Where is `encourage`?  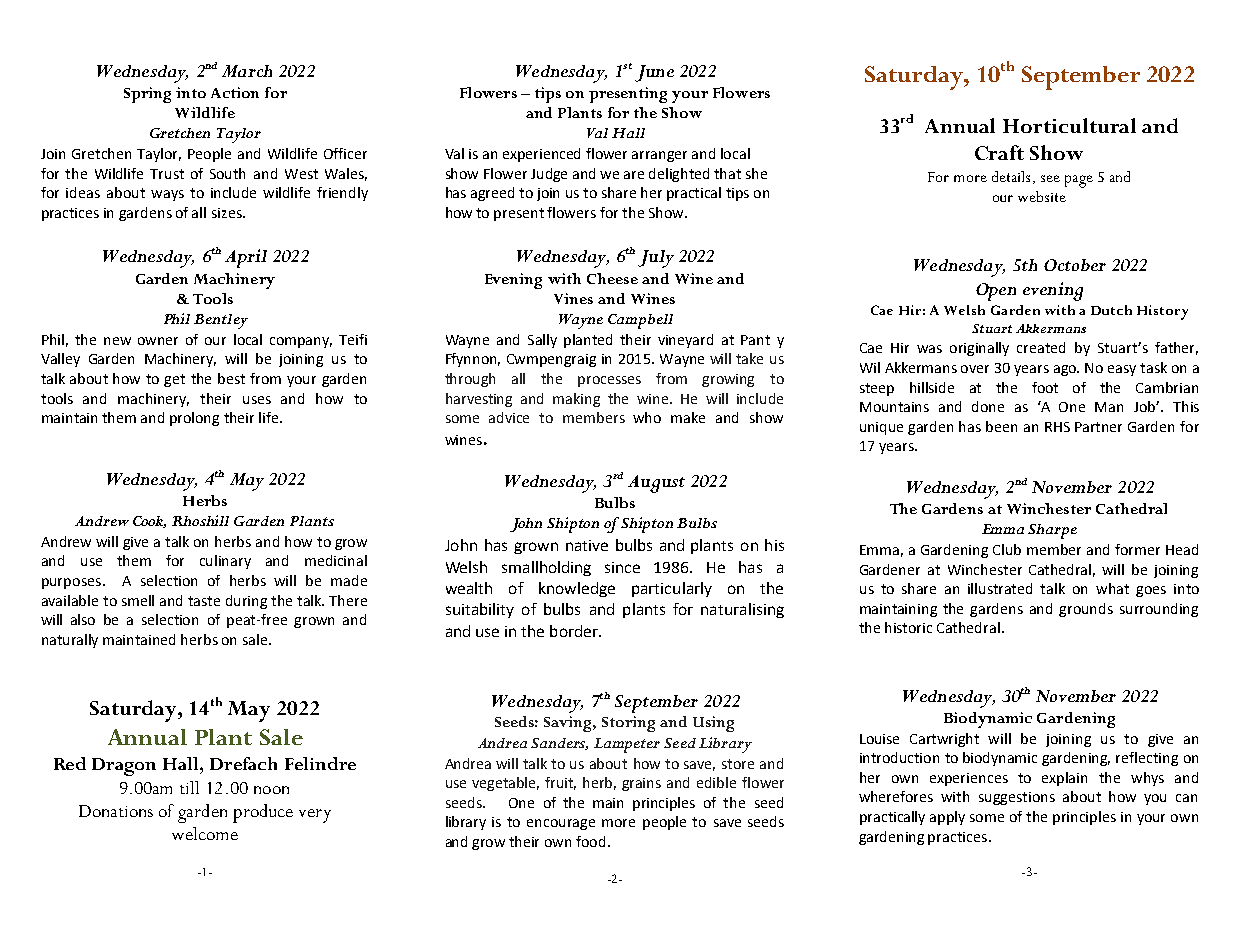 encourage is located at coordinates (561, 824).
